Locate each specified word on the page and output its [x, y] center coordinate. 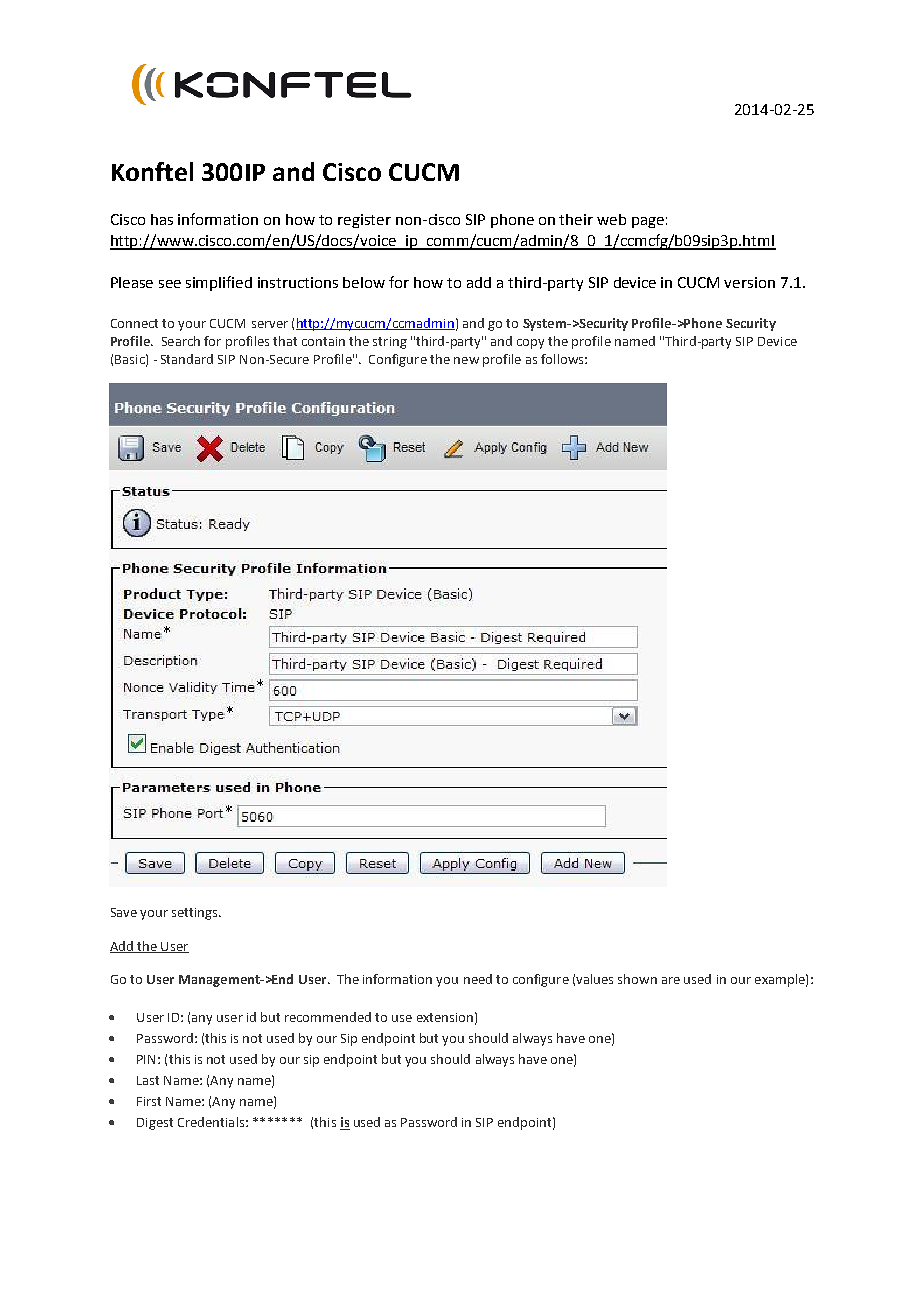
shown [637, 979]
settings [196, 914]
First [149, 1101]
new [466, 360]
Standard [187, 359]
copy [530, 344]
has [162, 219]
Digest [155, 1124]
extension [445, 1017]
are [671, 980]
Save [124, 912]
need [478, 979]
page [648, 222]
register [364, 221]
